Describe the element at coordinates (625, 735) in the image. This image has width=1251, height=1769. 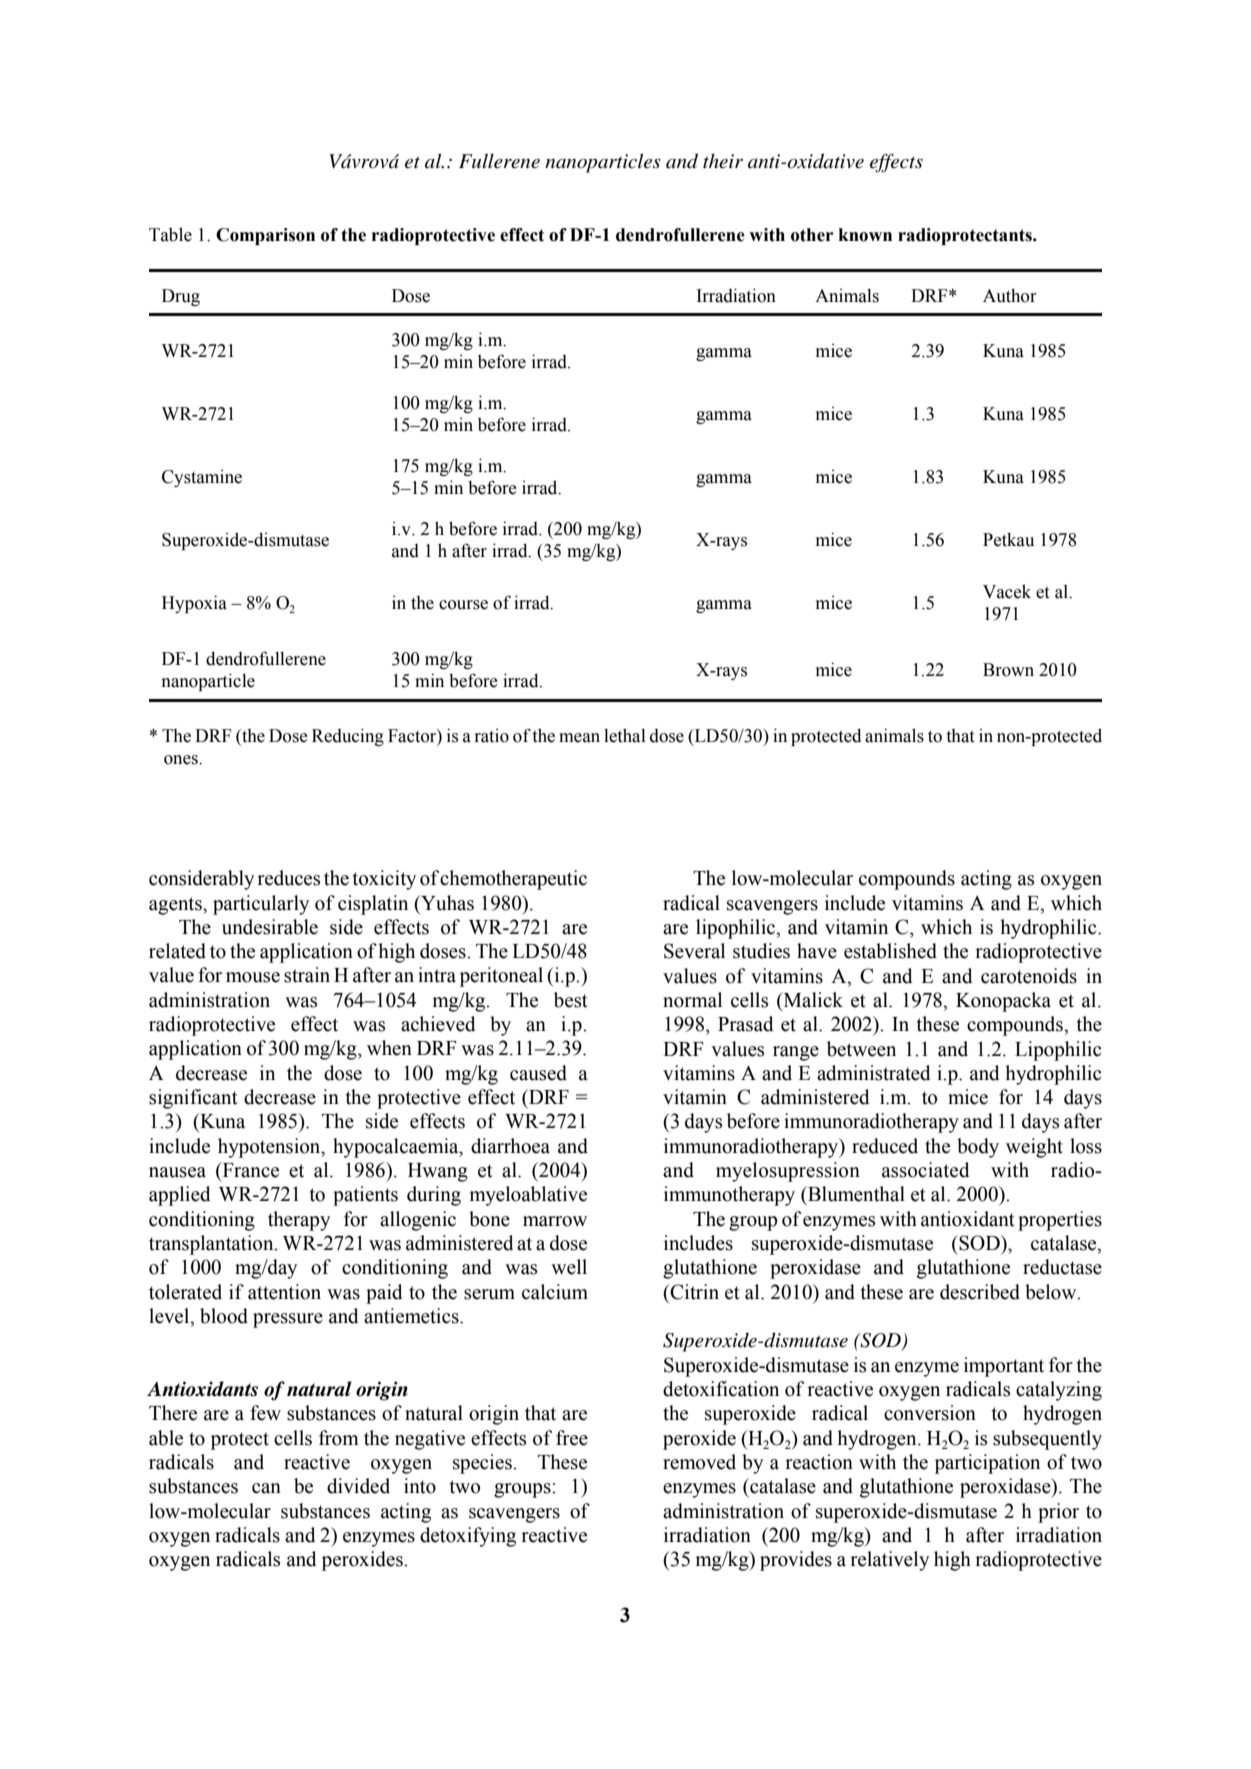
I see `lethal` at that location.
